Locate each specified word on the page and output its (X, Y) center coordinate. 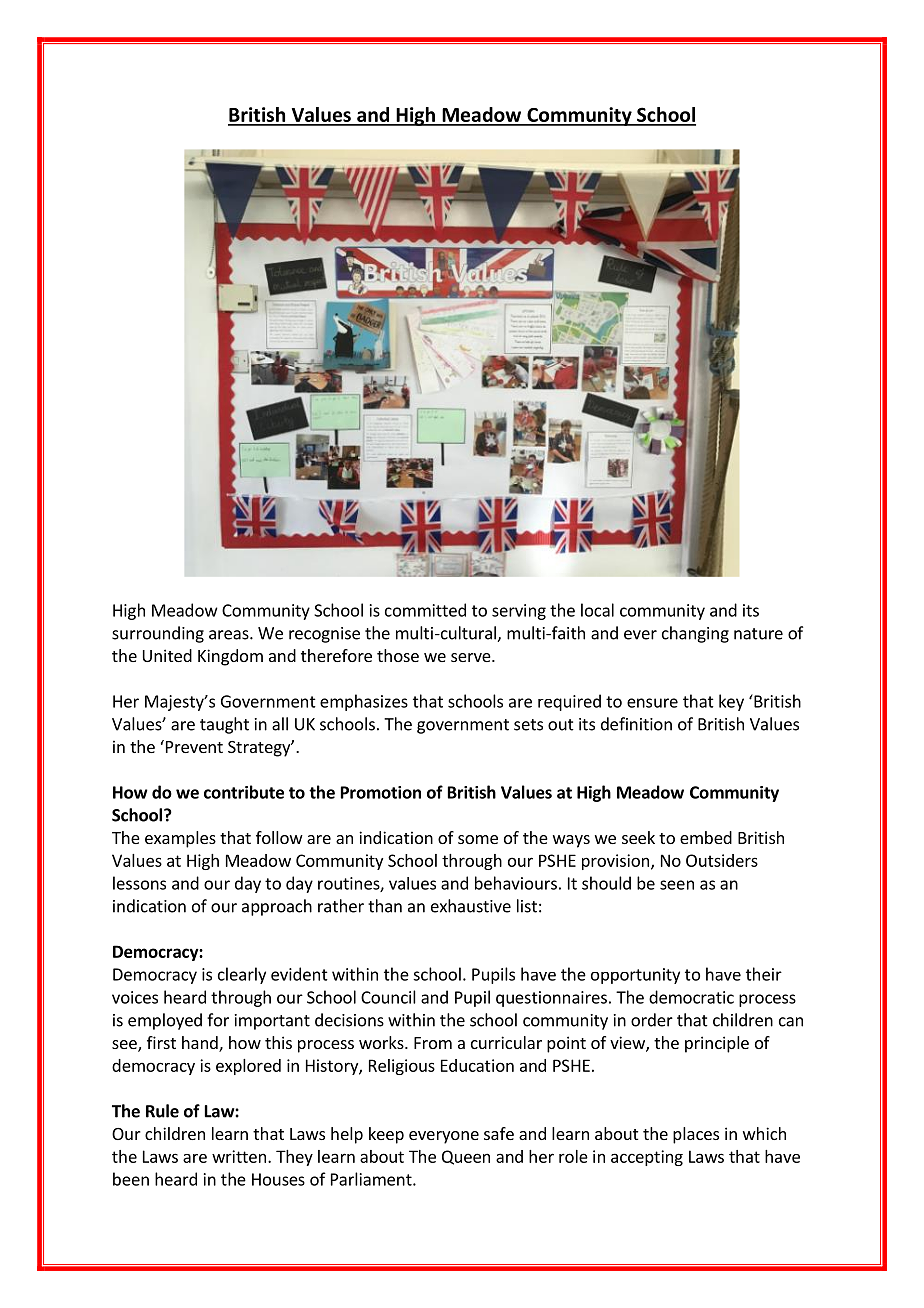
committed (425, 610)
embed (706, 837)
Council (388, 997)
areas (230, 635)
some (478, 839)
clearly (242, 975)
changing (695, 634)
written (239, 1156)
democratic (691, 997)
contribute (244, 792)
